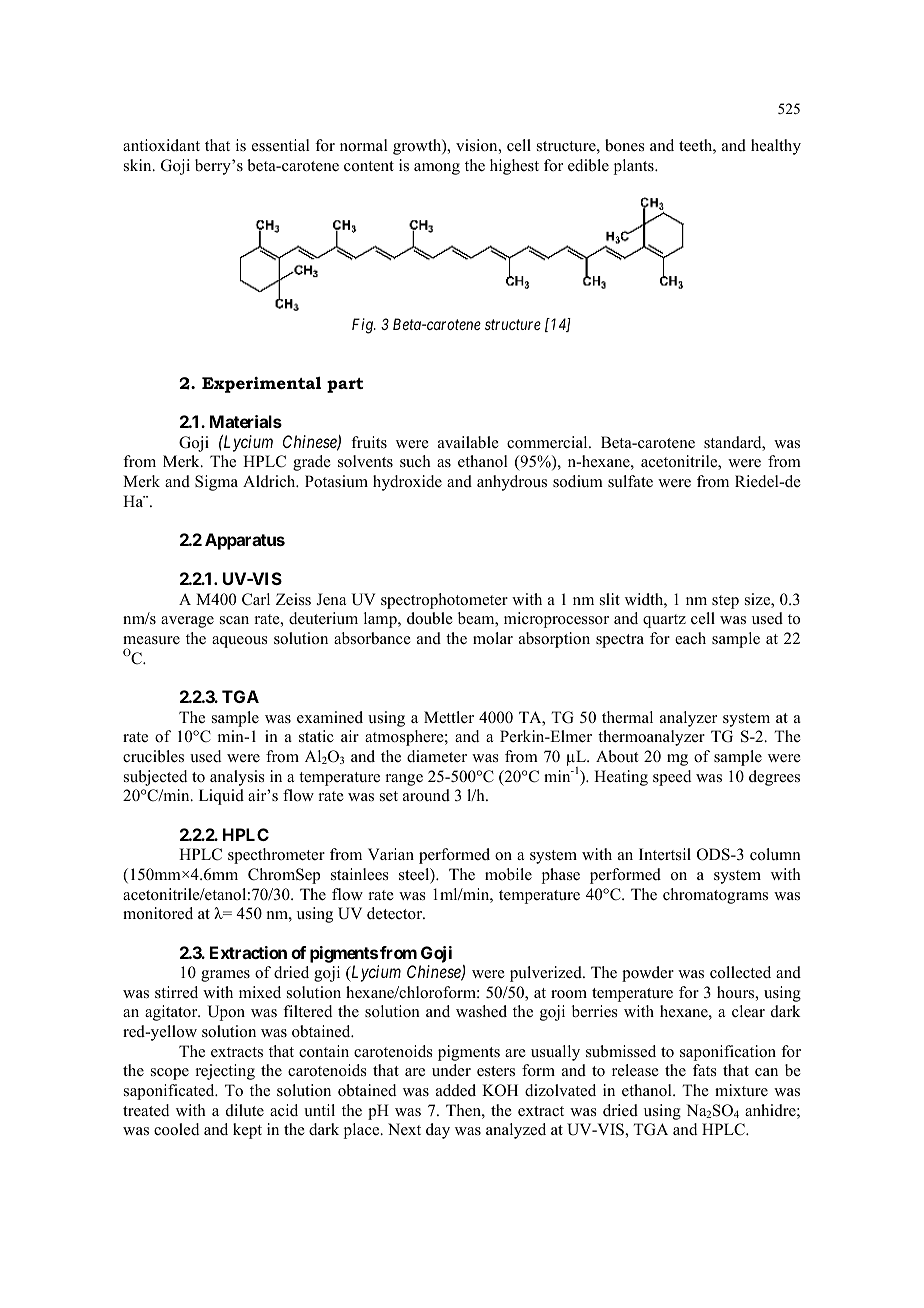  What do you see at coordinates (493, 638) in the image?
I see `molar` at bounding box center [493, 638].
